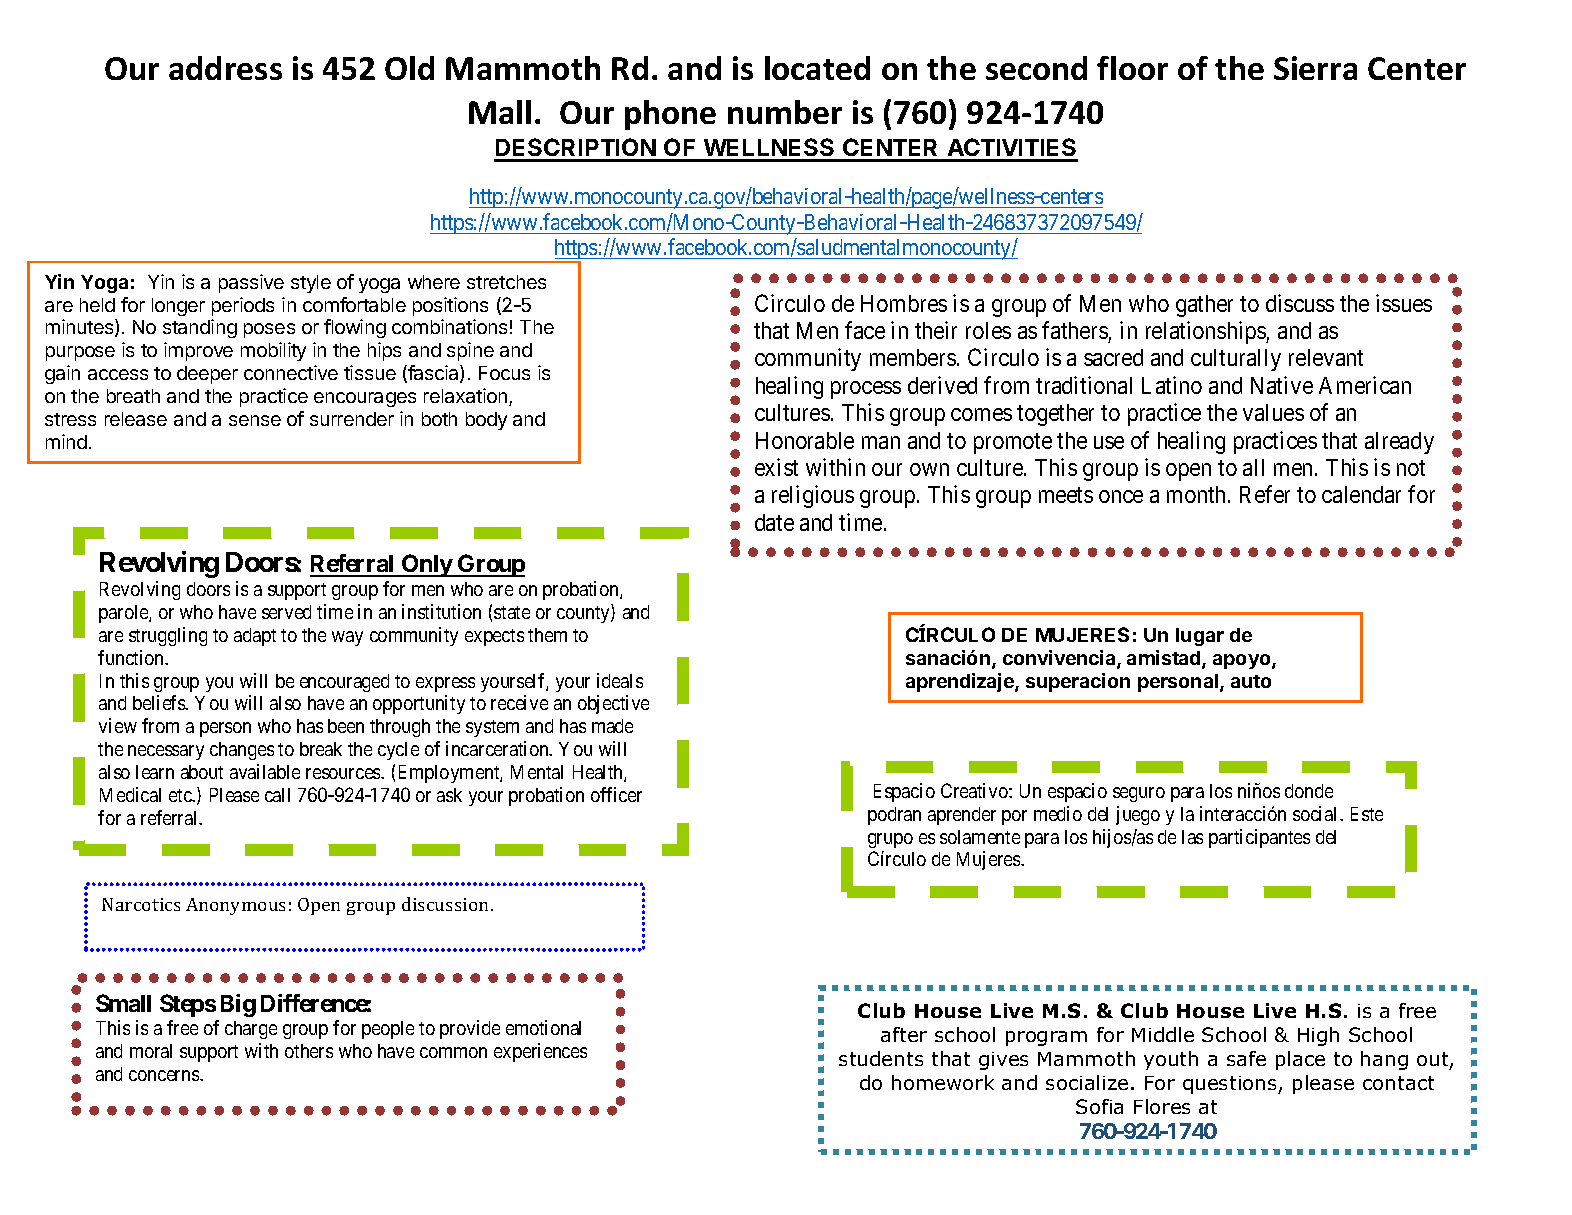  What do you see at coordinates (151, 1051) in the screenshot?
I see `moral` at bounding box center [151, 1051].
